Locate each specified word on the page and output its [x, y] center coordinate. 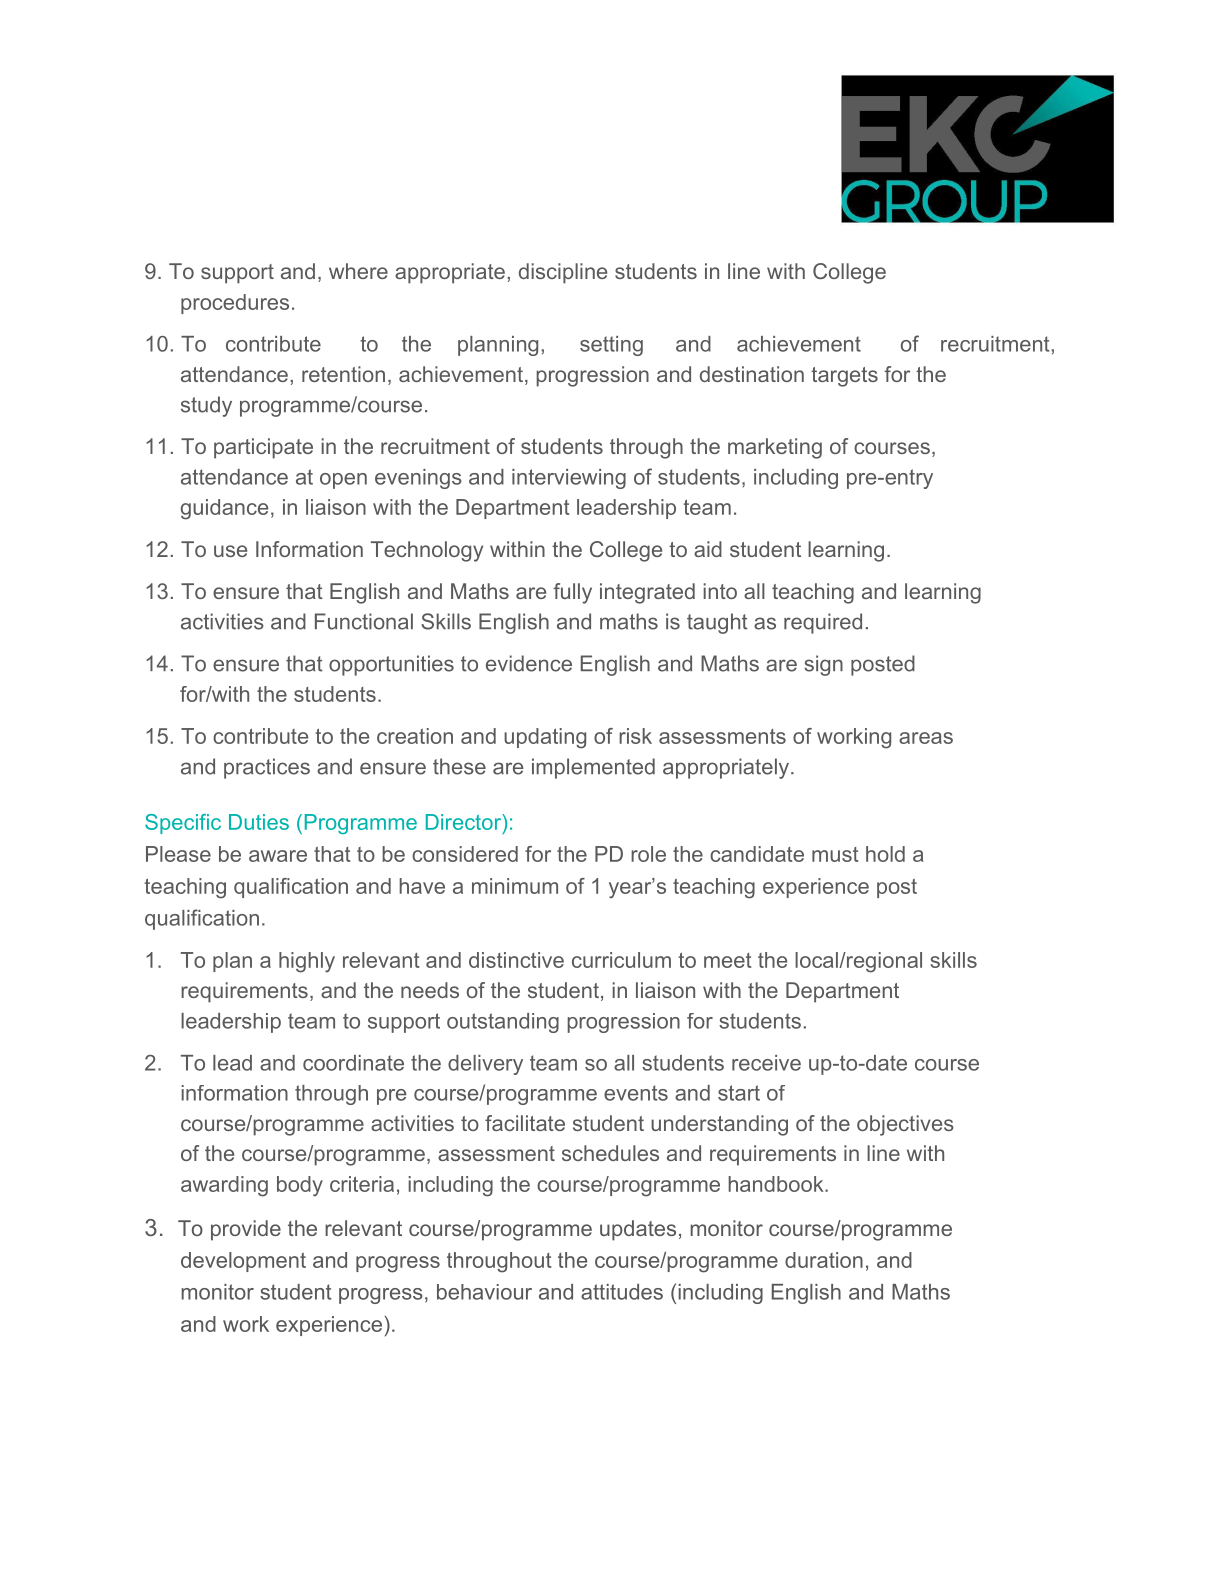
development [243, 1262]
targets [844, 377]
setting [611, 346]
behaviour [484, 1292]
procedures [235, 304]
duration [824, 1260]
